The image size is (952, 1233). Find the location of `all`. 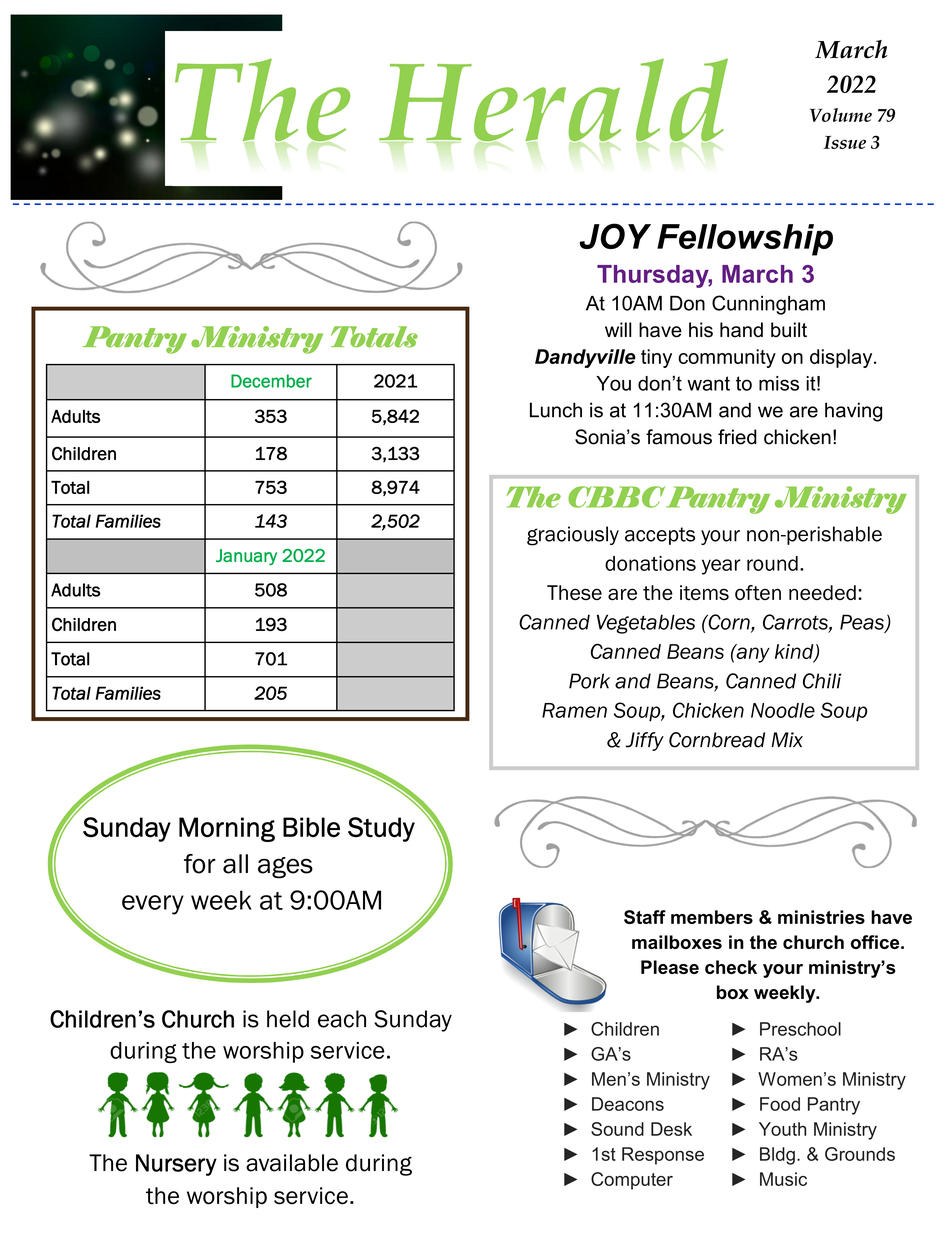

all is located at coordinates (235, 864).
